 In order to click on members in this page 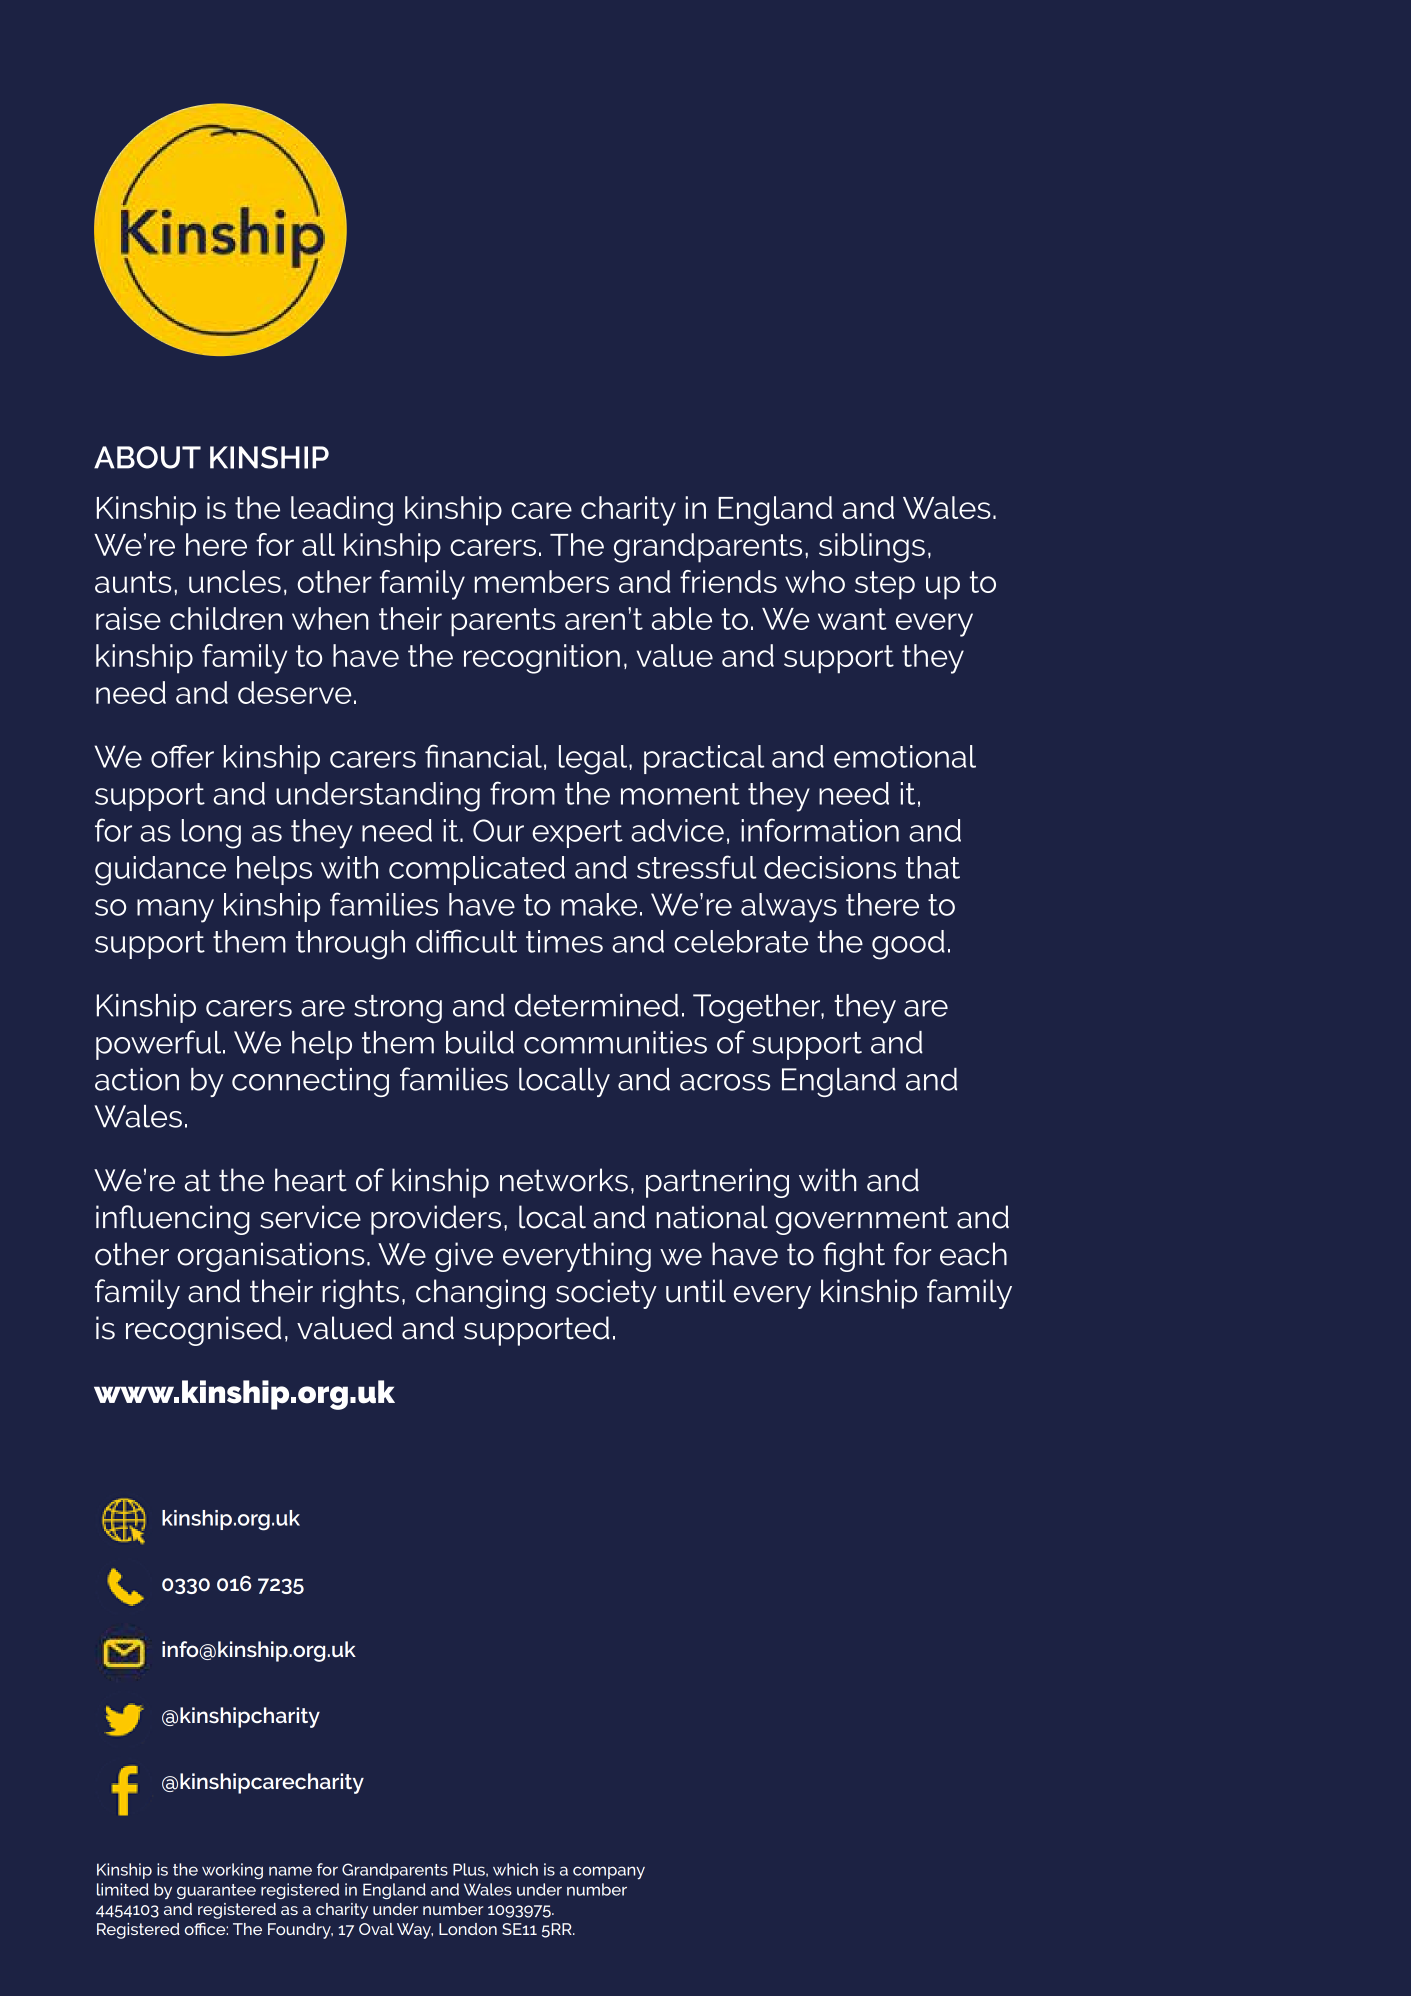, I will do `click(542, 581)`.
